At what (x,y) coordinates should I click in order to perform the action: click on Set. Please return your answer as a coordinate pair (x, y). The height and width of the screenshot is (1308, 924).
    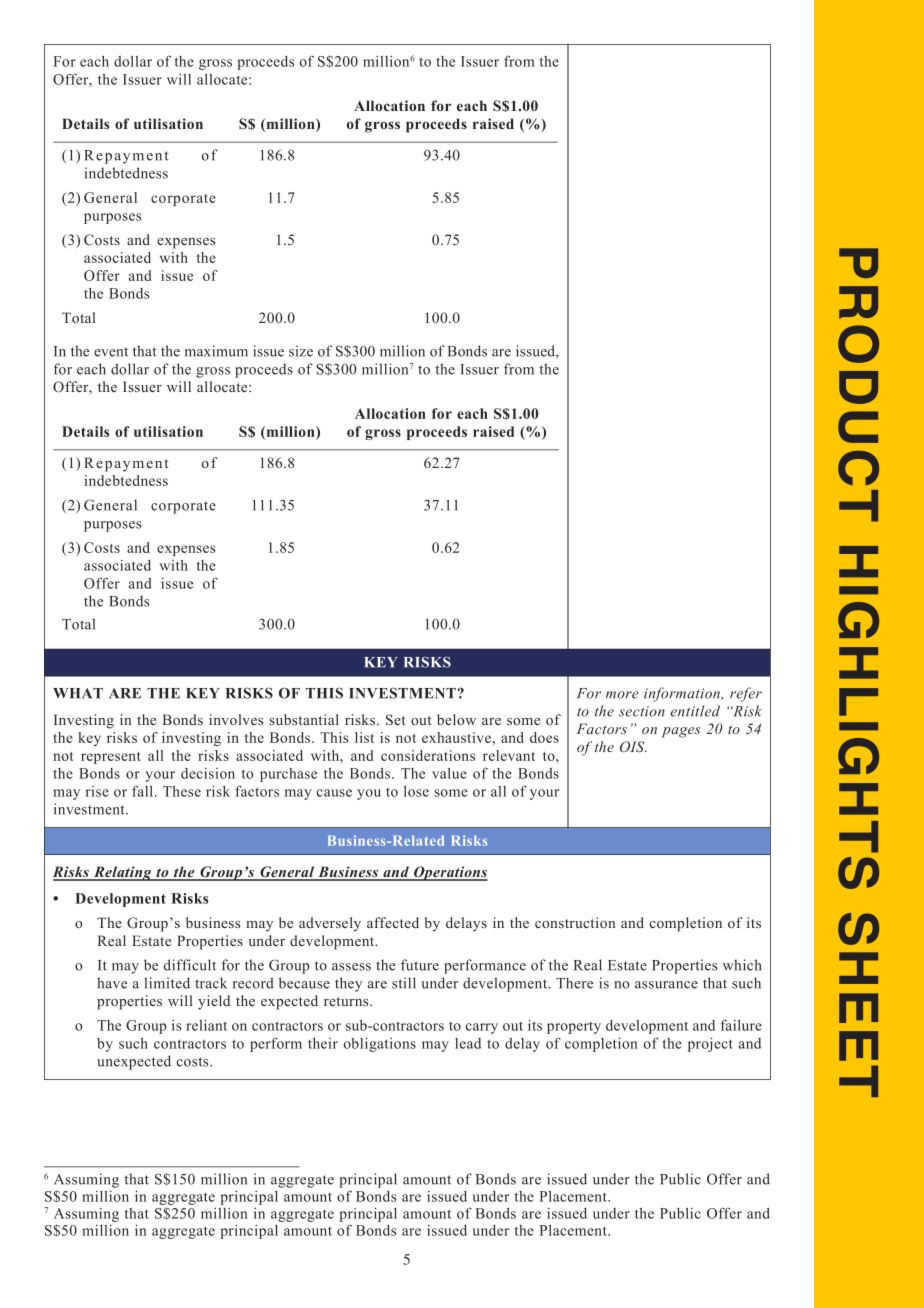
    Looking at the image, I should click on (395, 720).
